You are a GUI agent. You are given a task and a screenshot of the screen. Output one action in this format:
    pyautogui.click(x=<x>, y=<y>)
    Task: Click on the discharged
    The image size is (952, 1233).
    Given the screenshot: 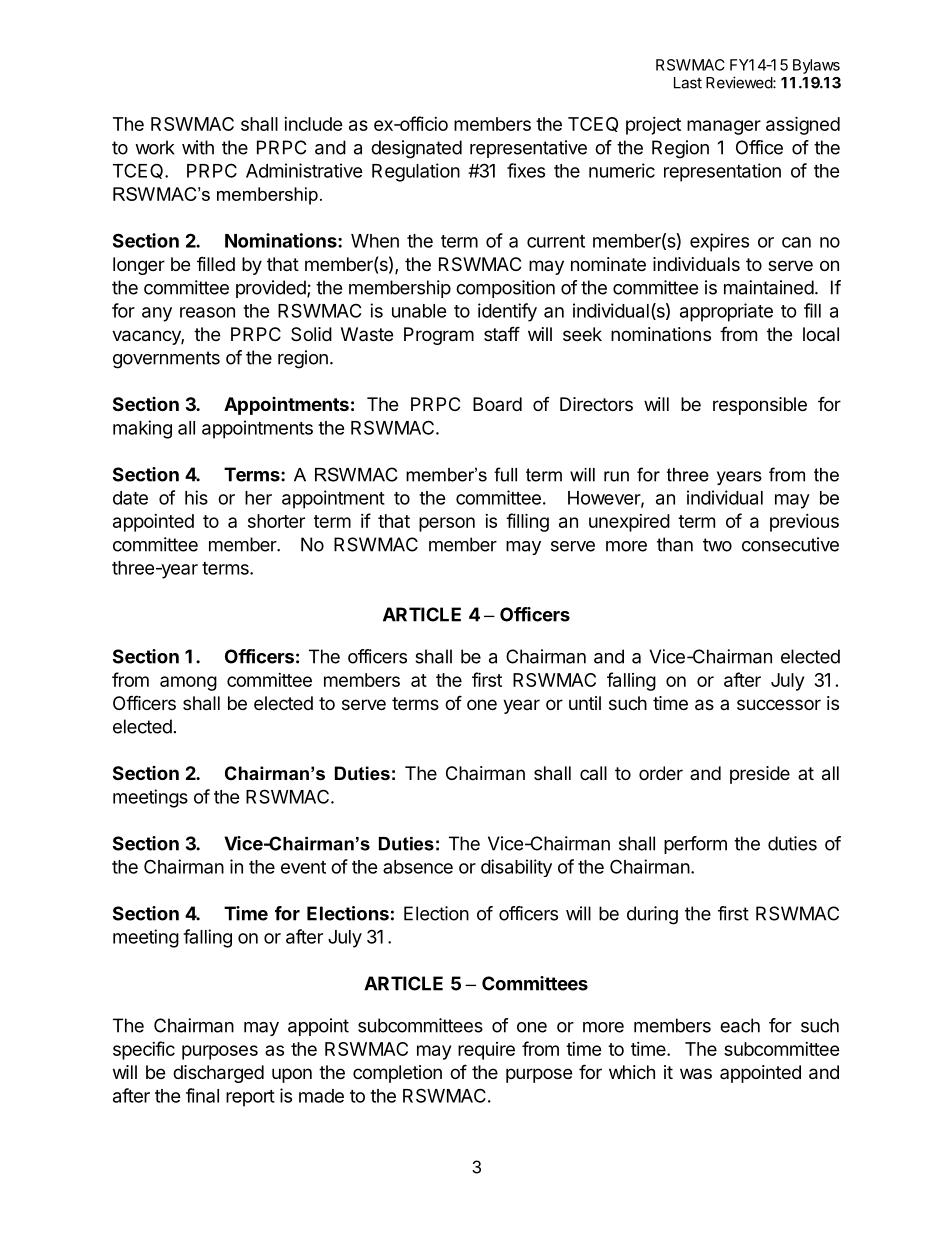 What is the action you would take?
    pyautogui.click(x=218, y=1074)
